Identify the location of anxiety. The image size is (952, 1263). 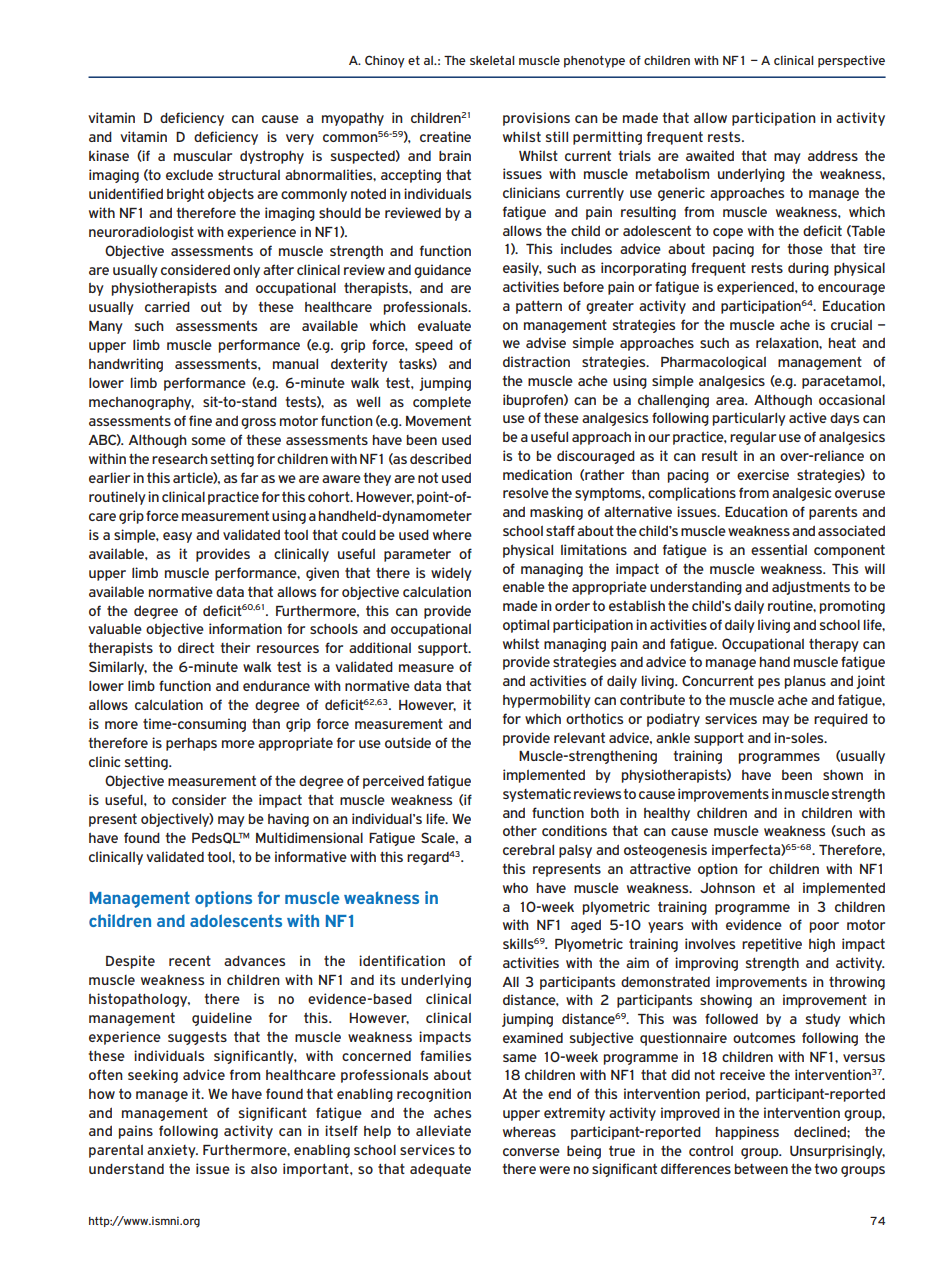
(172, 1151).
